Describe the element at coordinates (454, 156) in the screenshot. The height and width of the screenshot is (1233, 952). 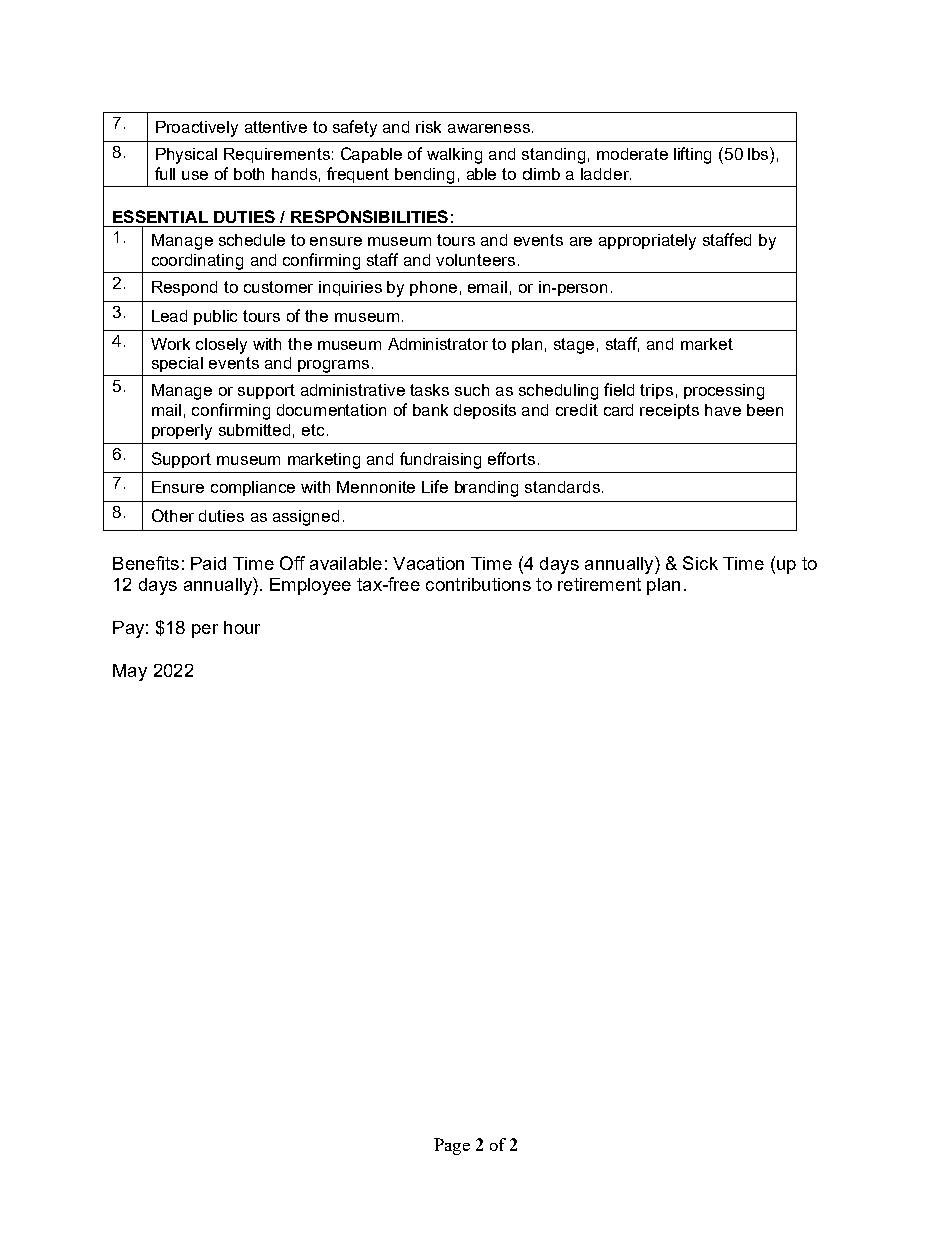
I see `walking` at that location.
